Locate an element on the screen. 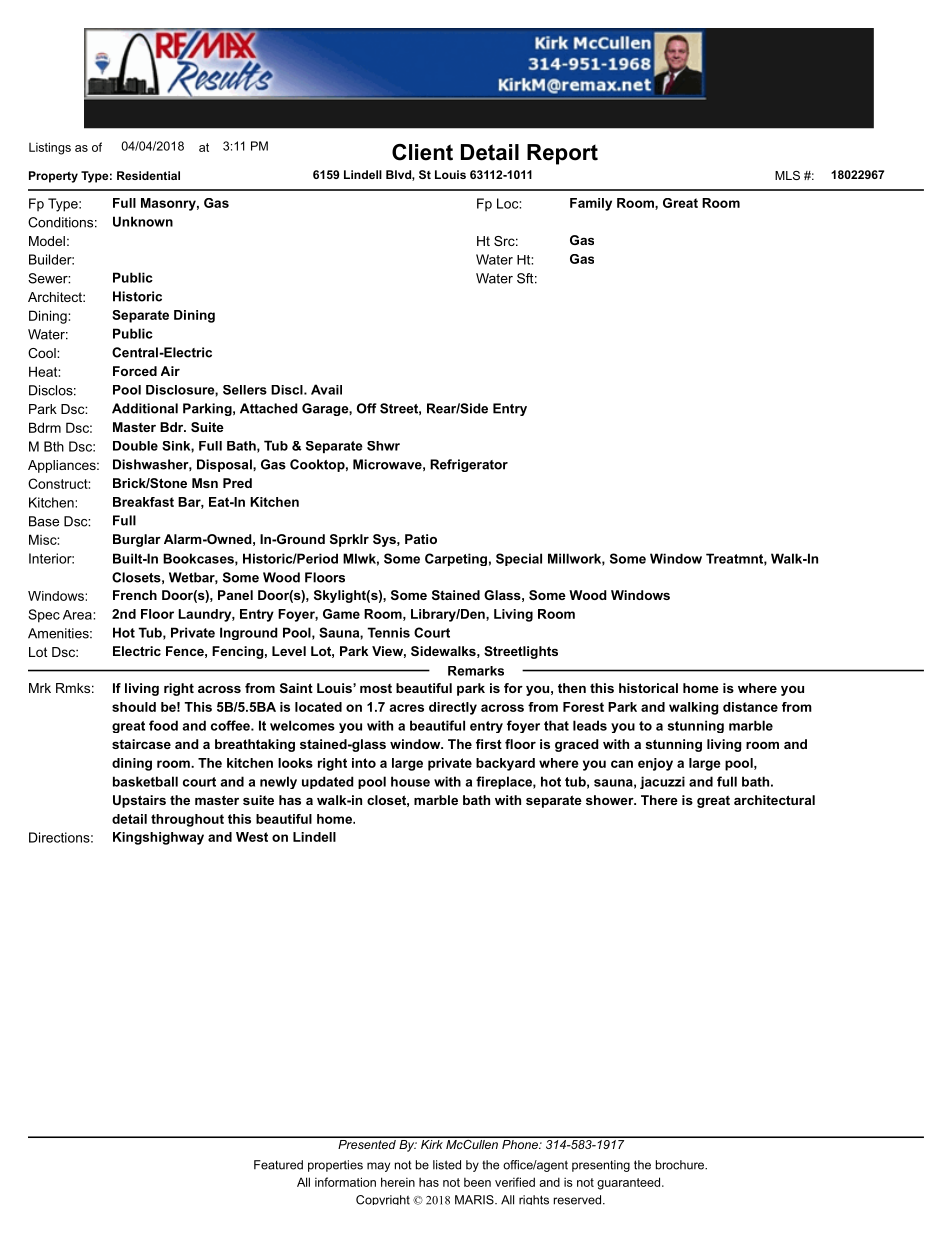 This screenshot has width=952, height=1233. house is located at coordinates (410, 781).
